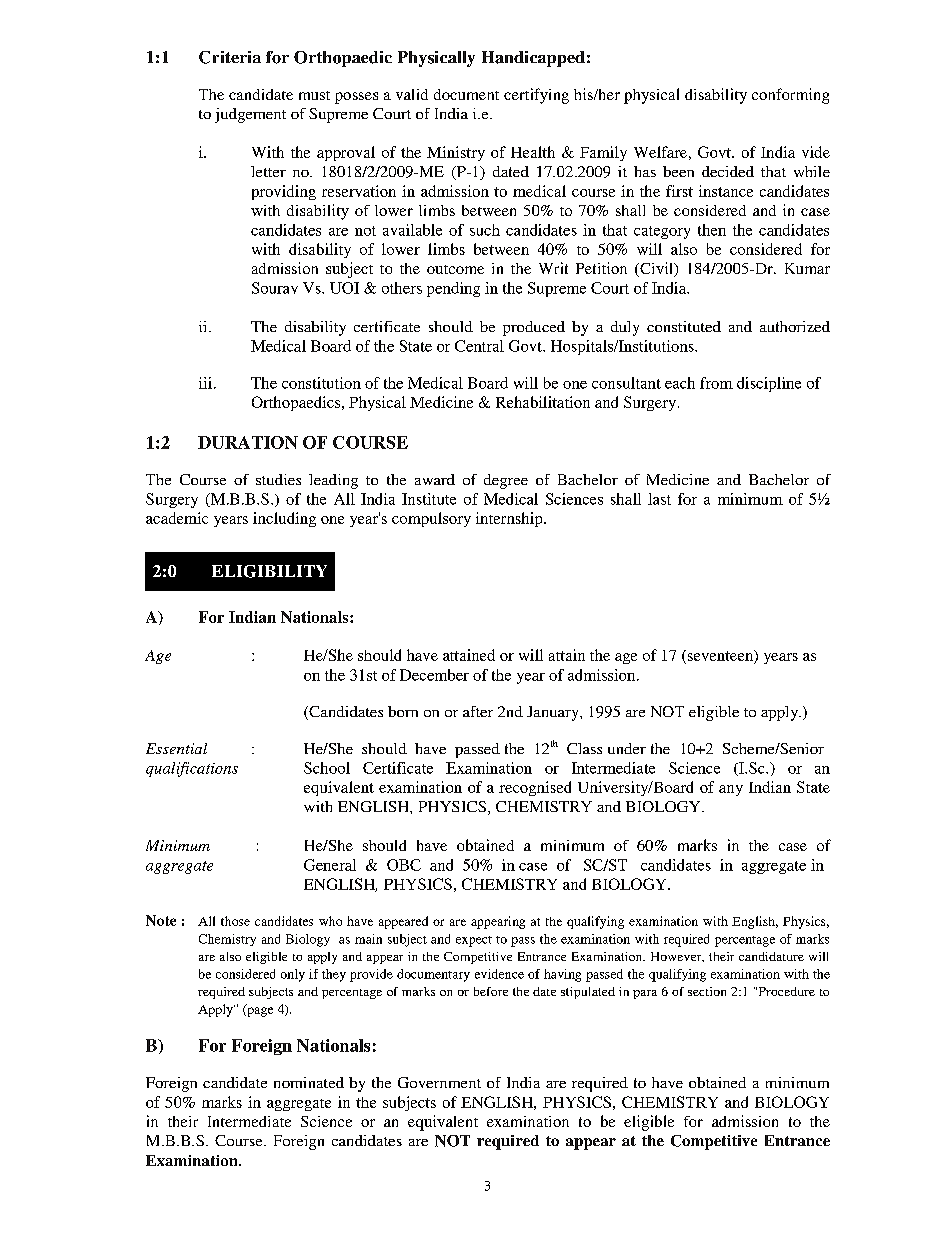 Image resolution: width=952 pixels, height=1233 pixels. I want to click on after, so click(478, 711).
